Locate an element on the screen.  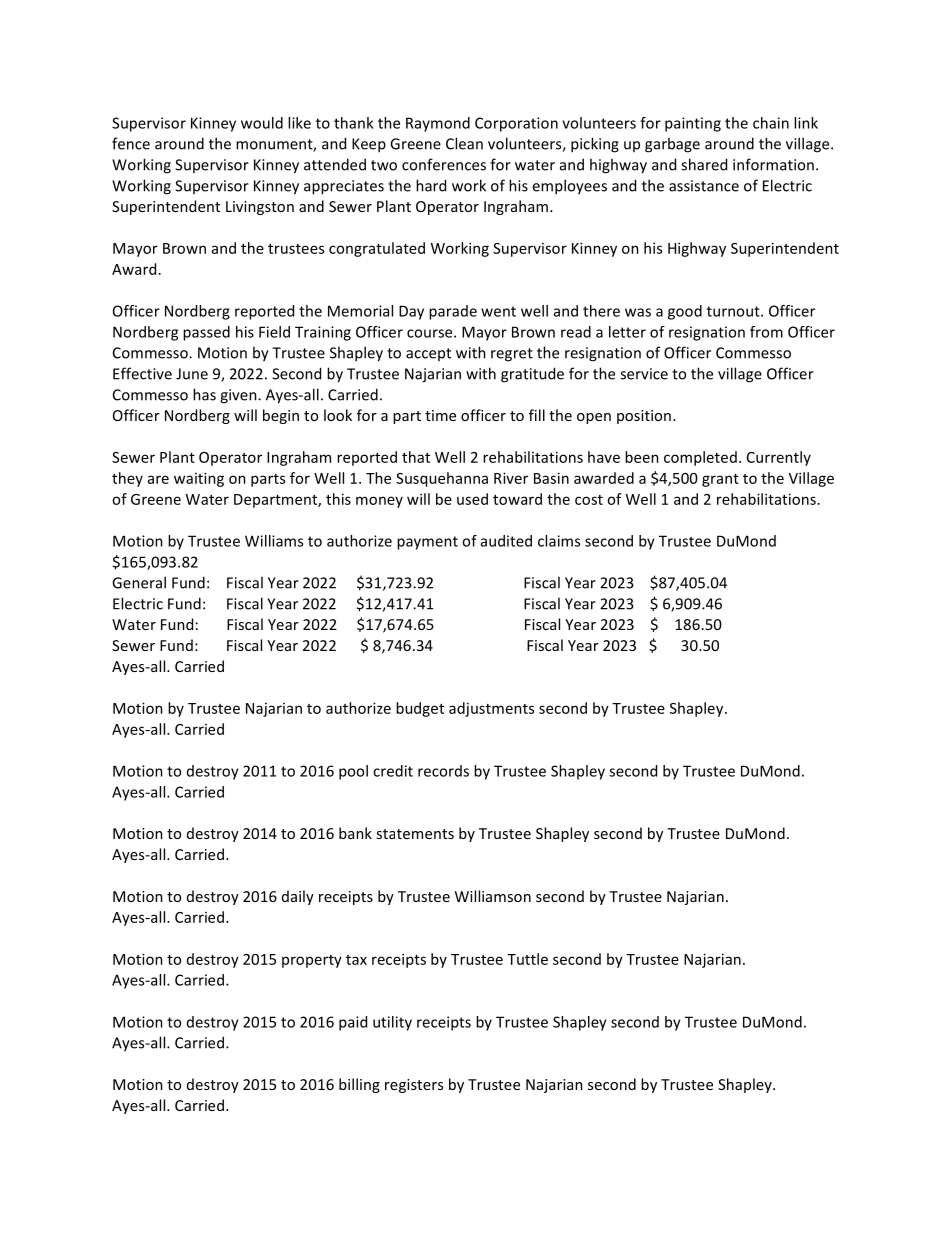
payment is located at coordinates (427, 543).
